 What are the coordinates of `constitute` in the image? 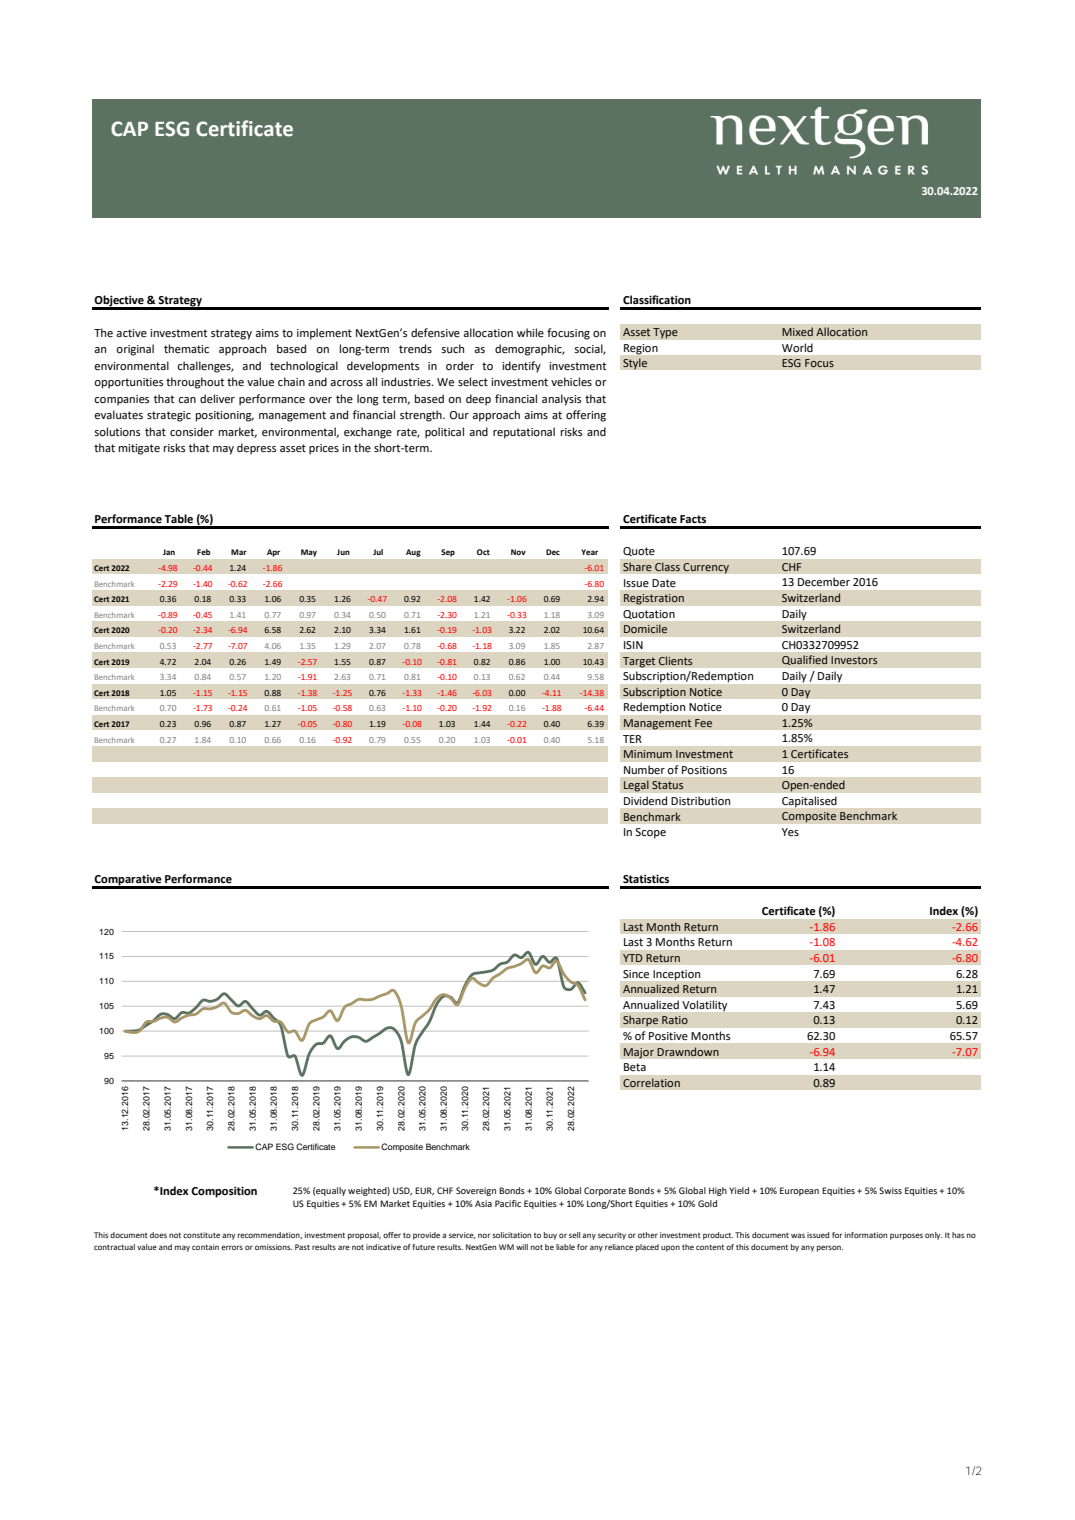 It's located at (201, 1235).
